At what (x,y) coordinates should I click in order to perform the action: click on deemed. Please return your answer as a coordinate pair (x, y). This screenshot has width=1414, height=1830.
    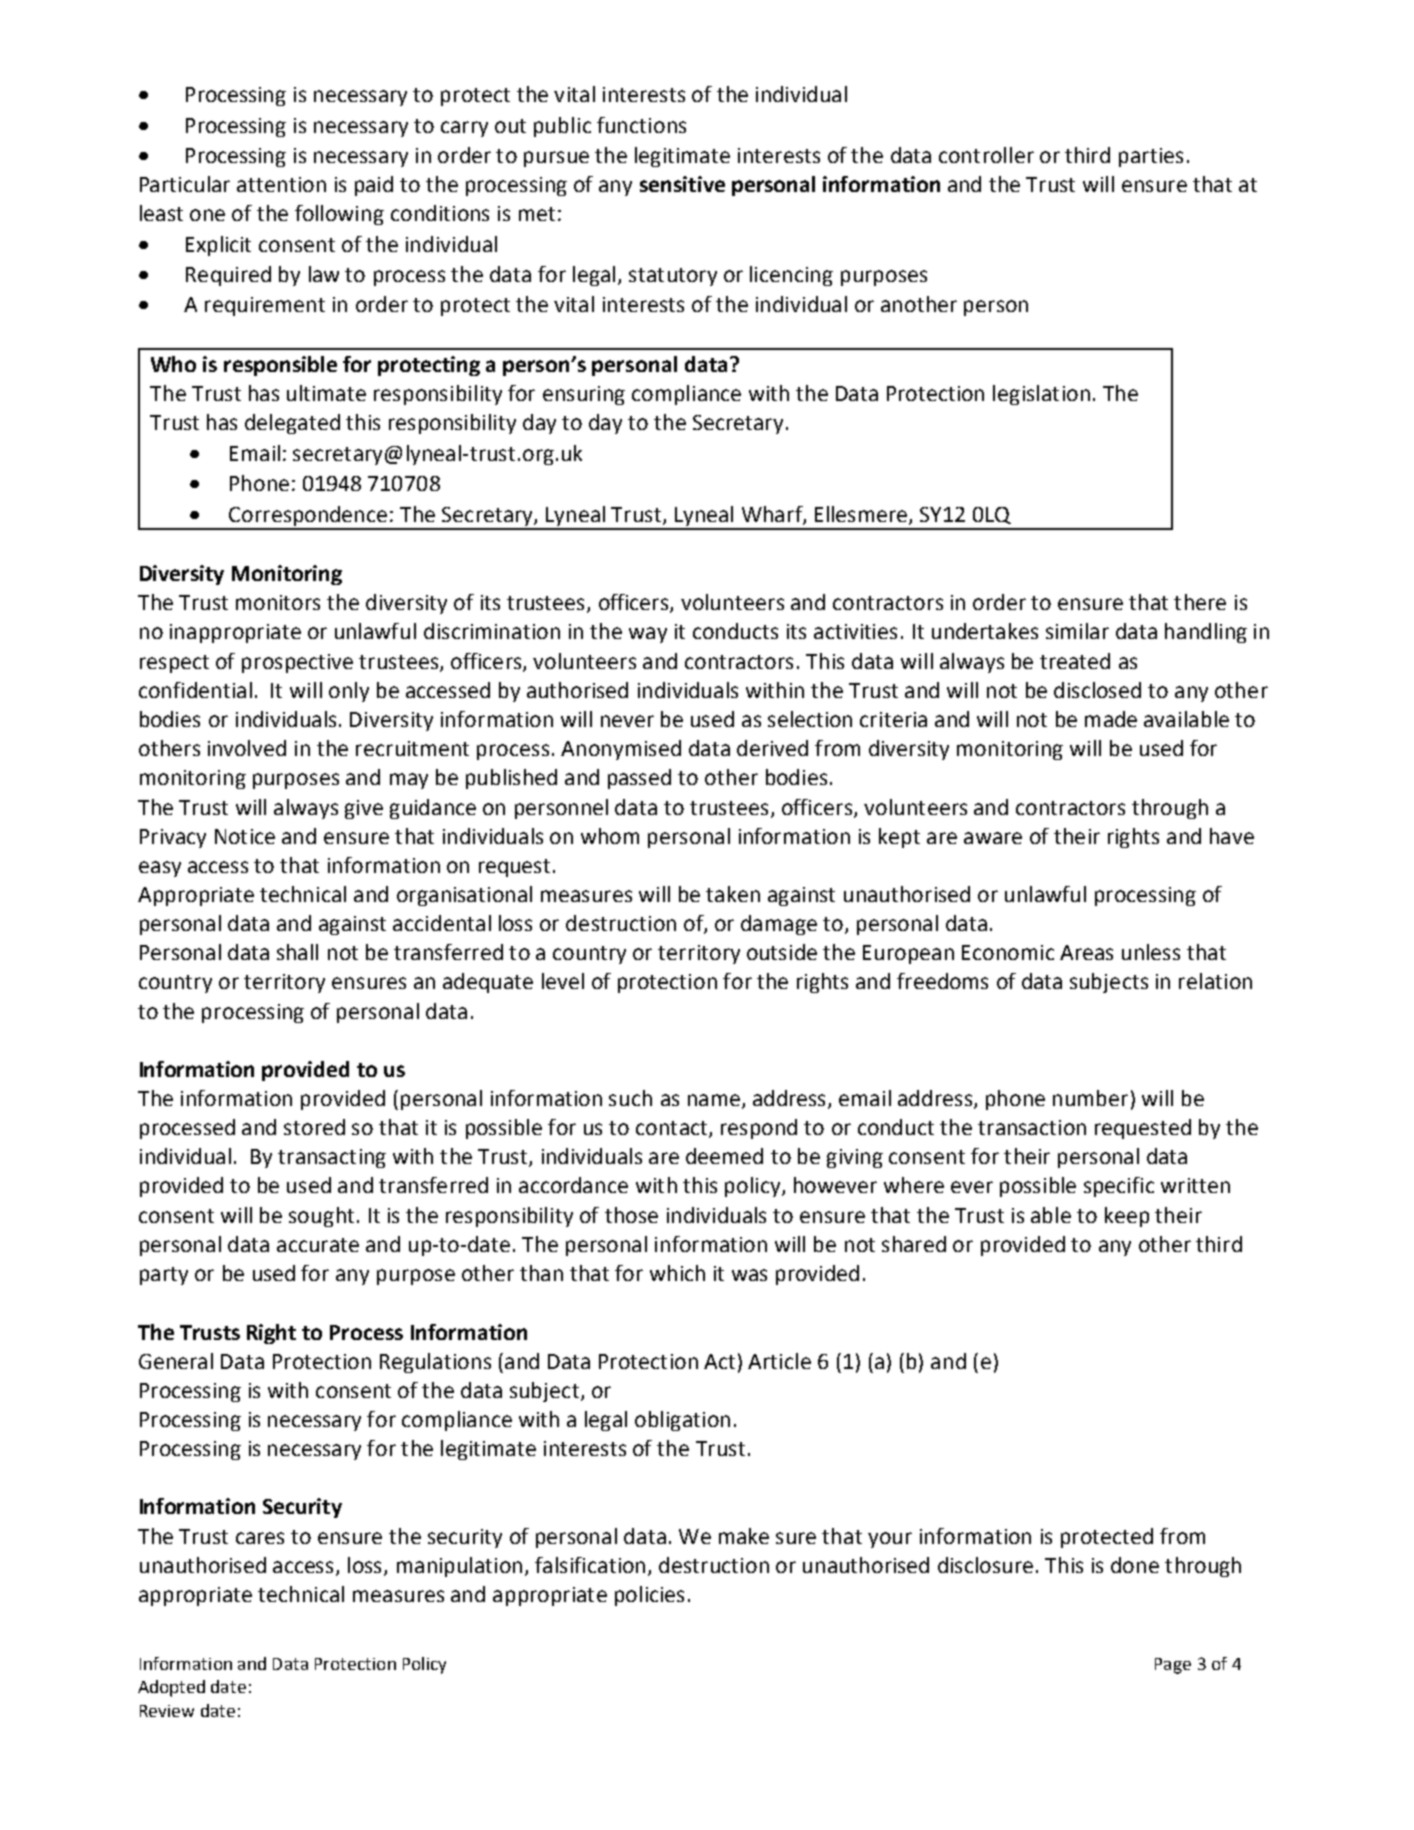
    Looking at the image, I should click on (724, 1156).
